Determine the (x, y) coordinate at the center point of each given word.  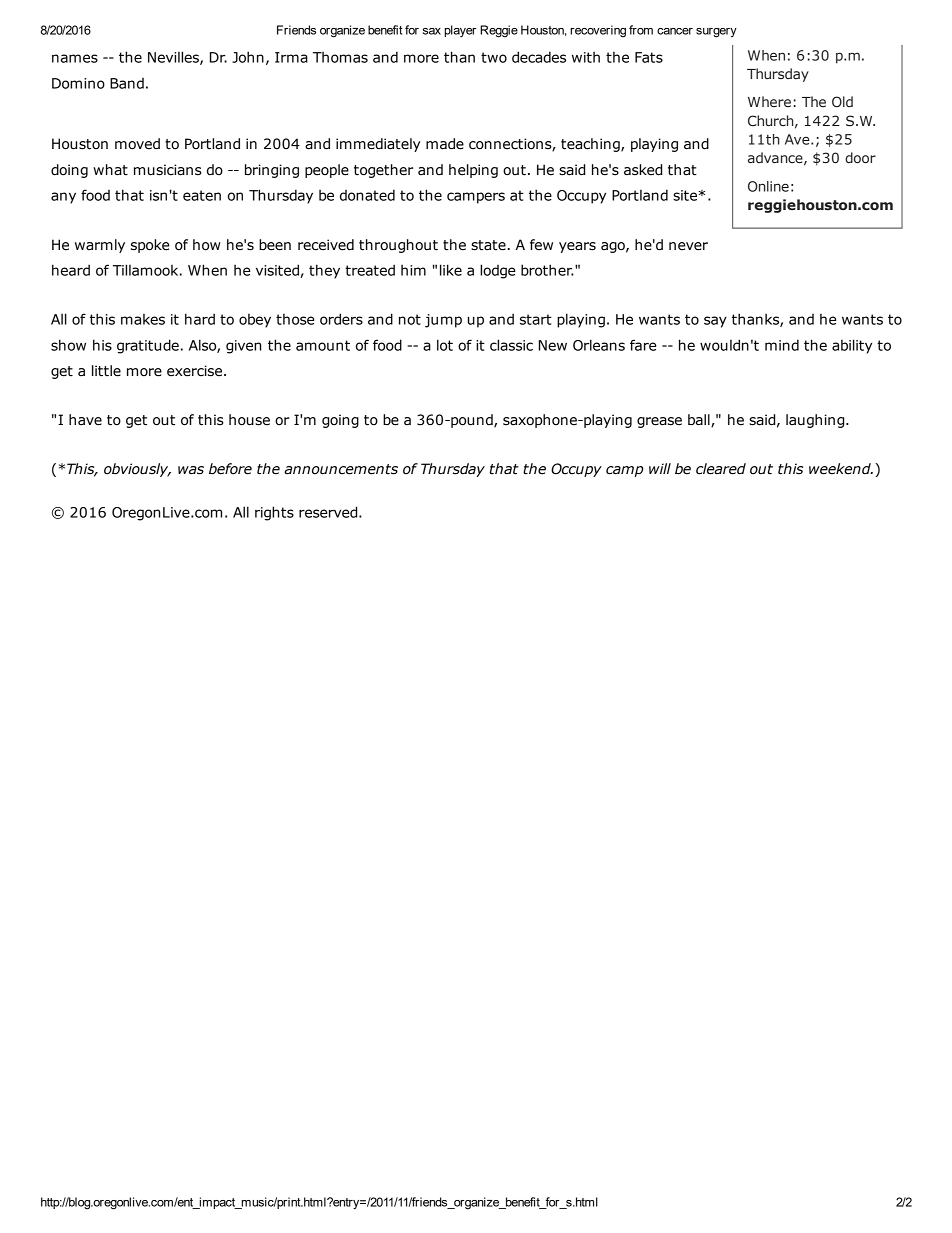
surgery (716, 33)
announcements (341, 469)
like (451, 270)
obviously (137, 470)
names (75, 58)
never (688, 246)
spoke (150, 246)
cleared (721, 469)
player (460, 31)
